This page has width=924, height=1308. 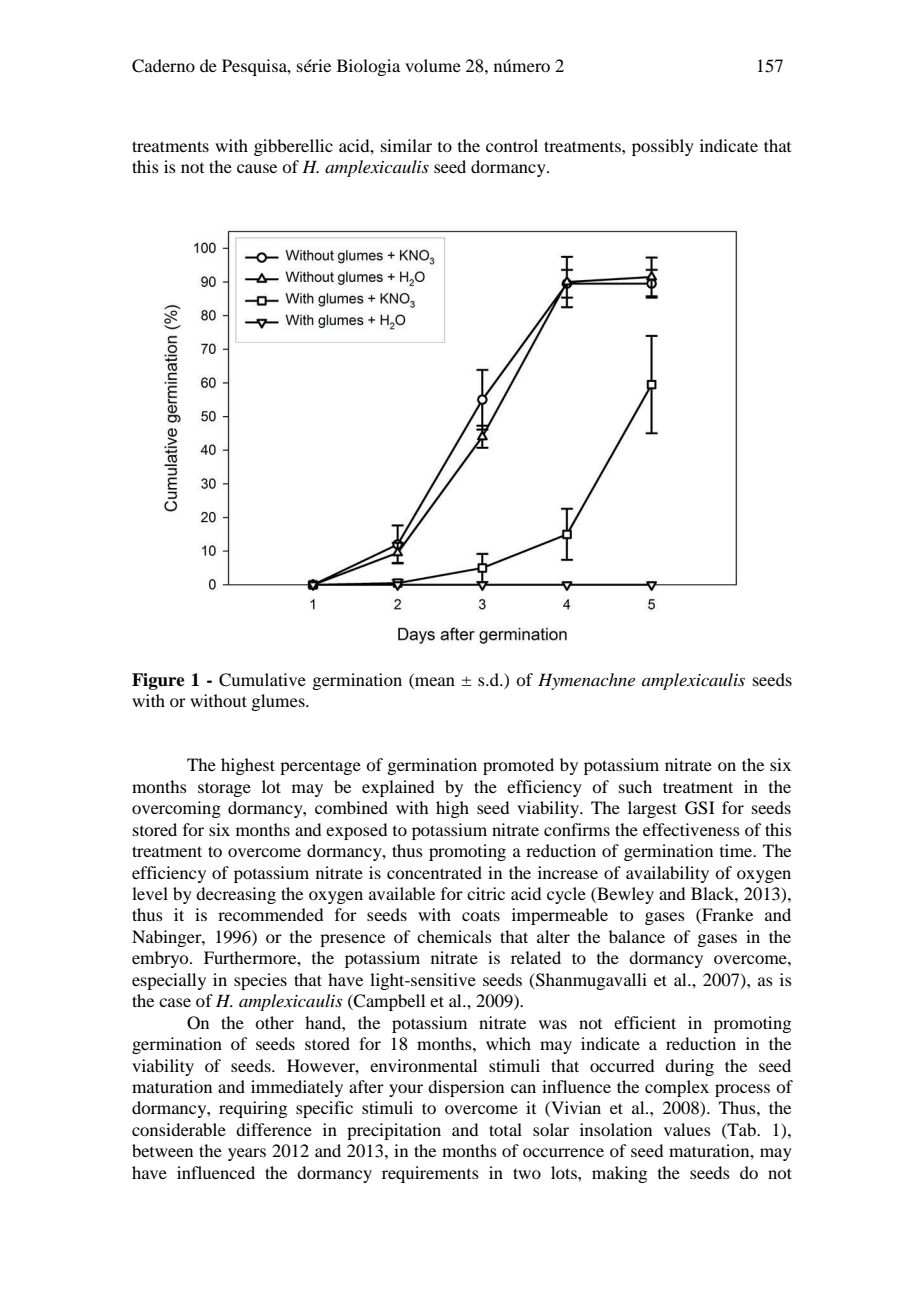 What do you see at coordinates (663, 147) in the page?
I see `possibly` at bounding box center [663, 147].
